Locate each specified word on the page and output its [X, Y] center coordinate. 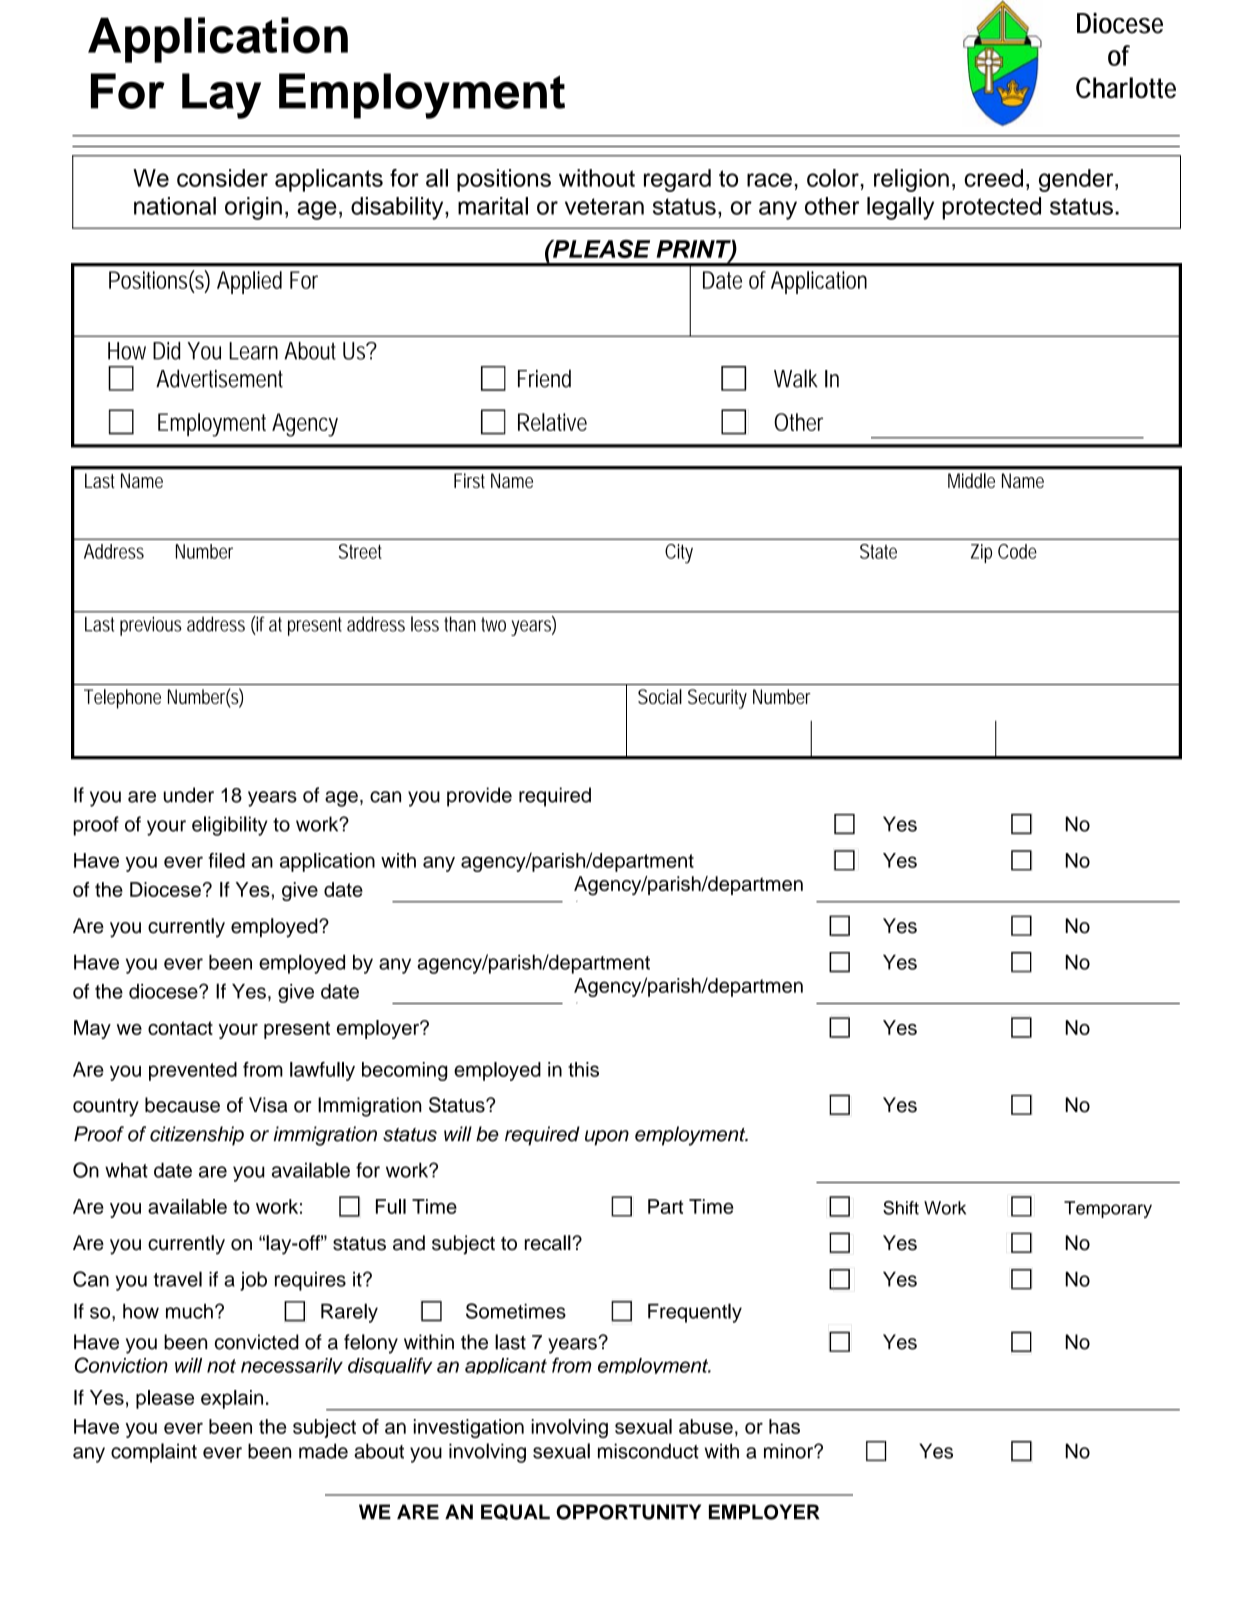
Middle [971, 480]
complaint [154, 1453]
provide [479, 797]
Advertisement [219, 378]
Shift [901, 1208]
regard [677, 180]
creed [993, 178]
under [189, 795]
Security [717, 699]
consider [222, 178]
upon [607, 1138]
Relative [552, 422]
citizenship [197, 1136]
